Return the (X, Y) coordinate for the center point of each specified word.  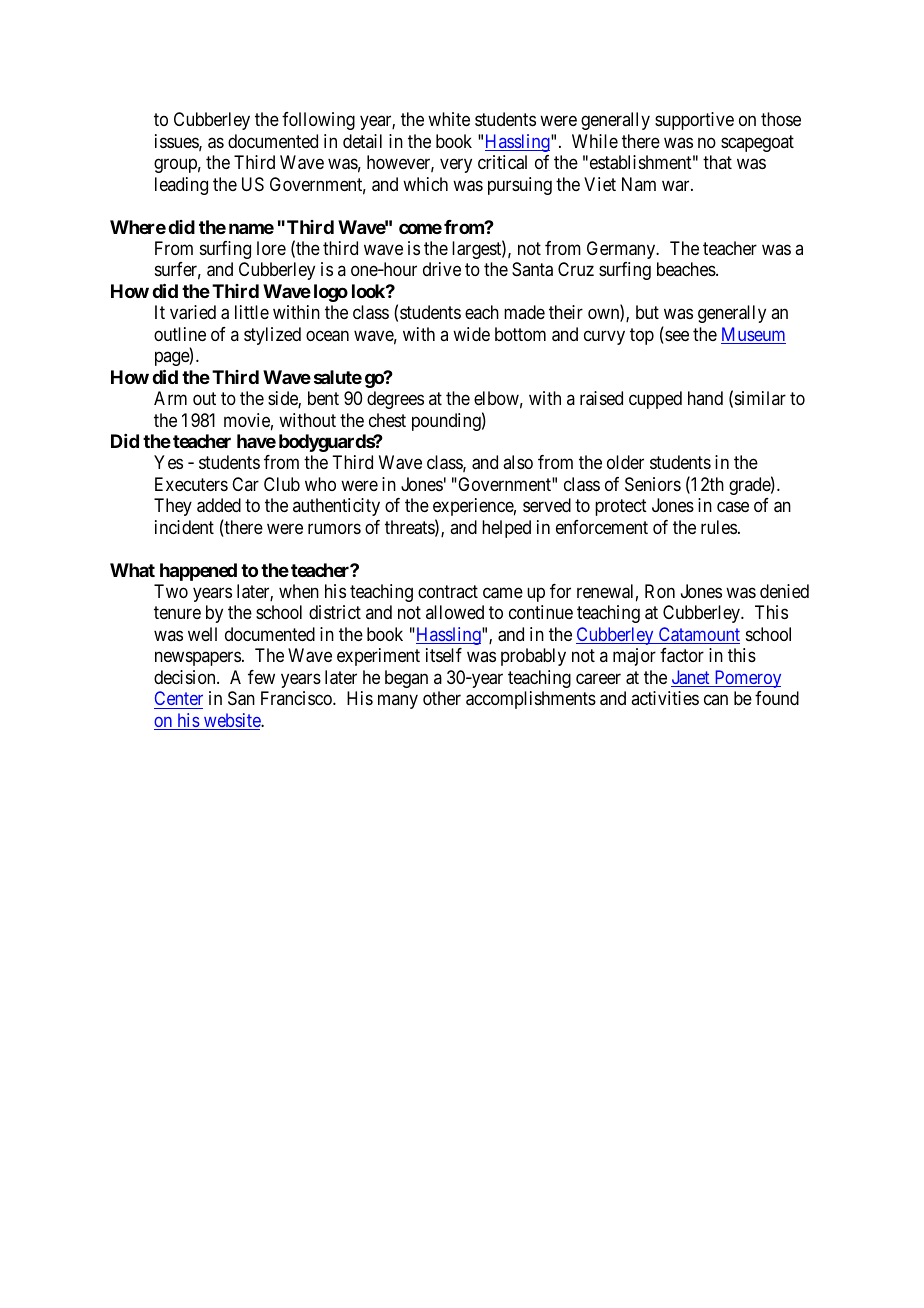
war (677, 185)
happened (198, 572)
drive (442, 269)
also (518, 462)
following (318, 121)
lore (271, 248)
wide (471, 334)
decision (186, 677)
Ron (660, 591)
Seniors (653, 484)
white (449, 119)
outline (180, 334)
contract (448, 591)
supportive (694, 121)
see (676, 337)
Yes (168, 462)
